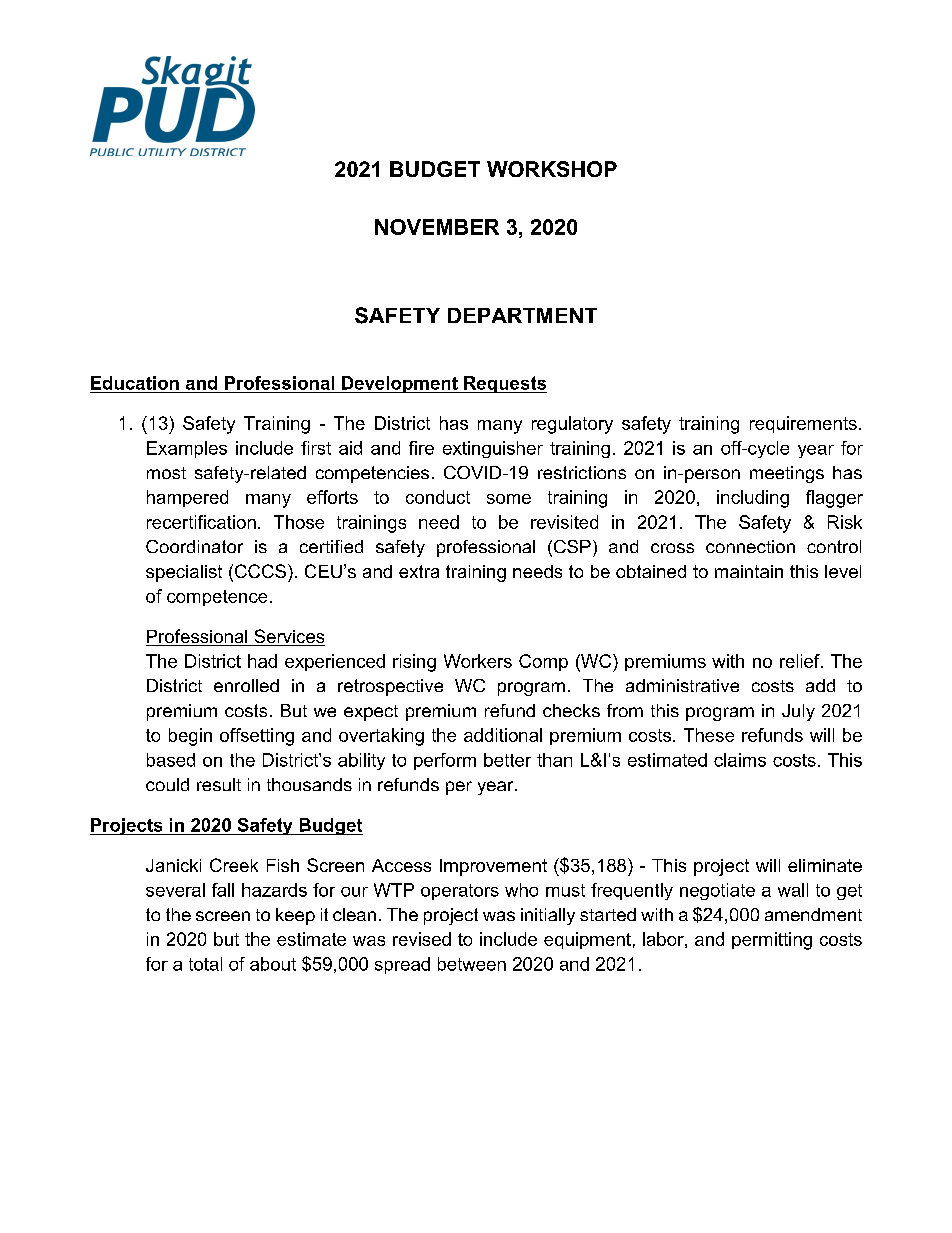  Describe the element at coordinates (437, 227) in the screenshot. I see `NOVEMBER` at that location.
